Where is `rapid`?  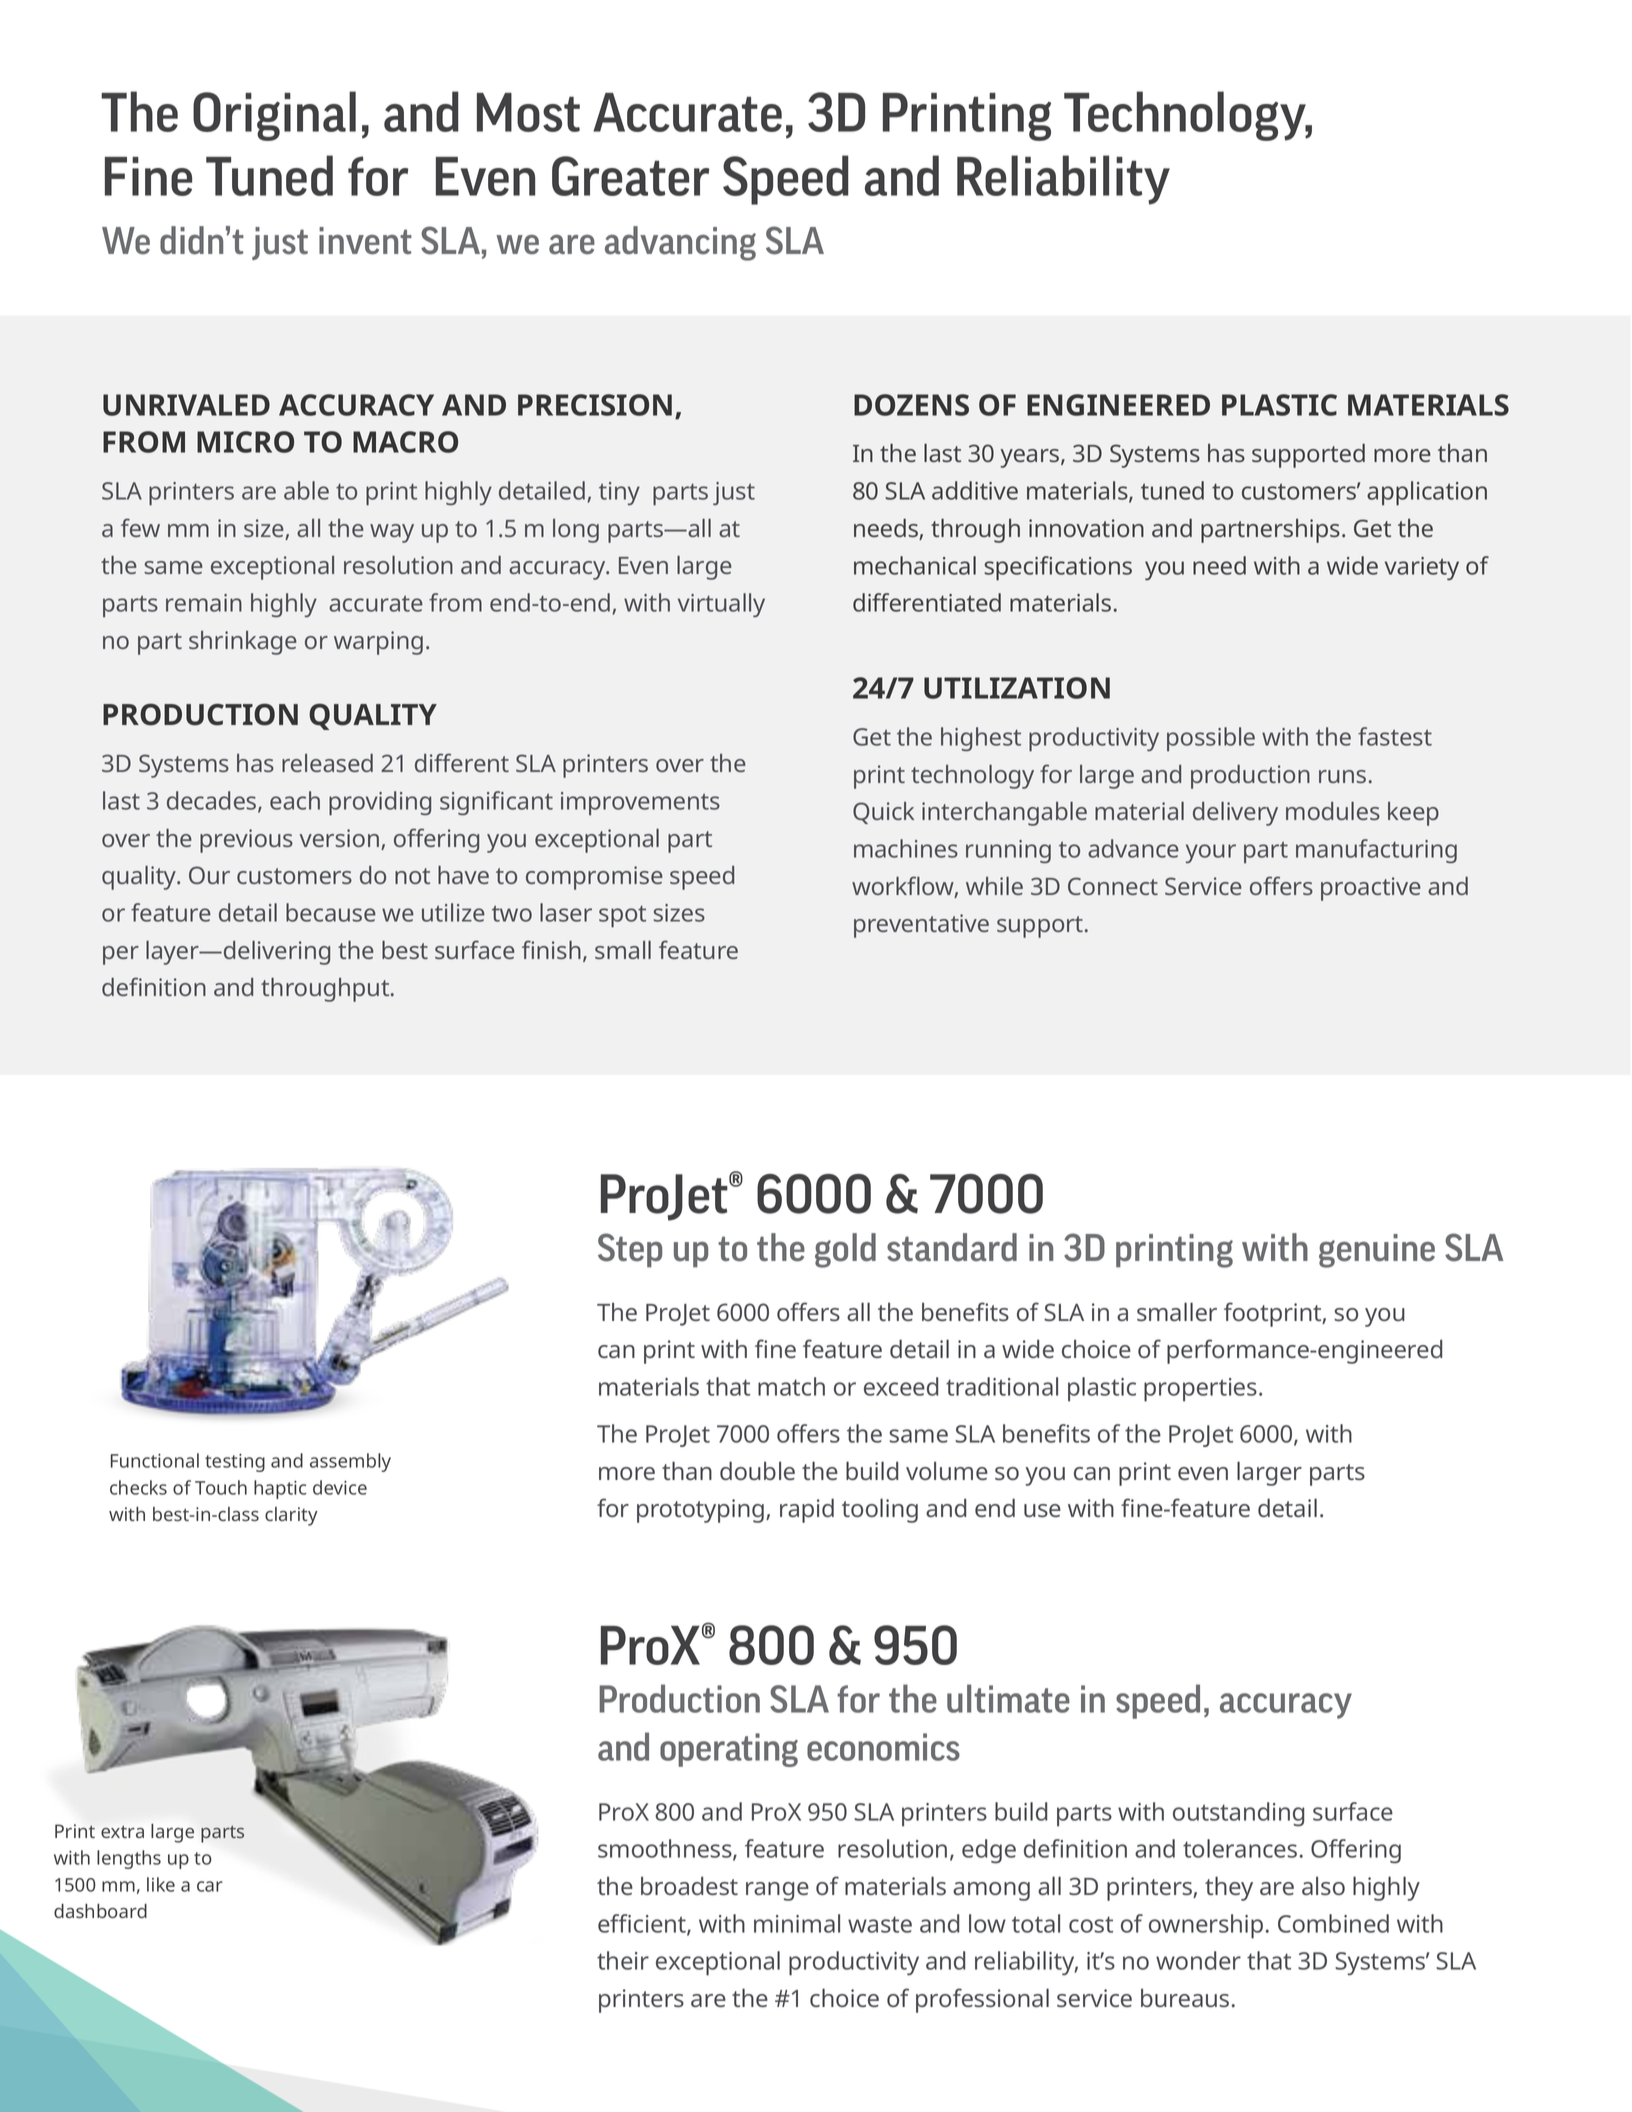 rapid is located at coordinates (807, 1510).
